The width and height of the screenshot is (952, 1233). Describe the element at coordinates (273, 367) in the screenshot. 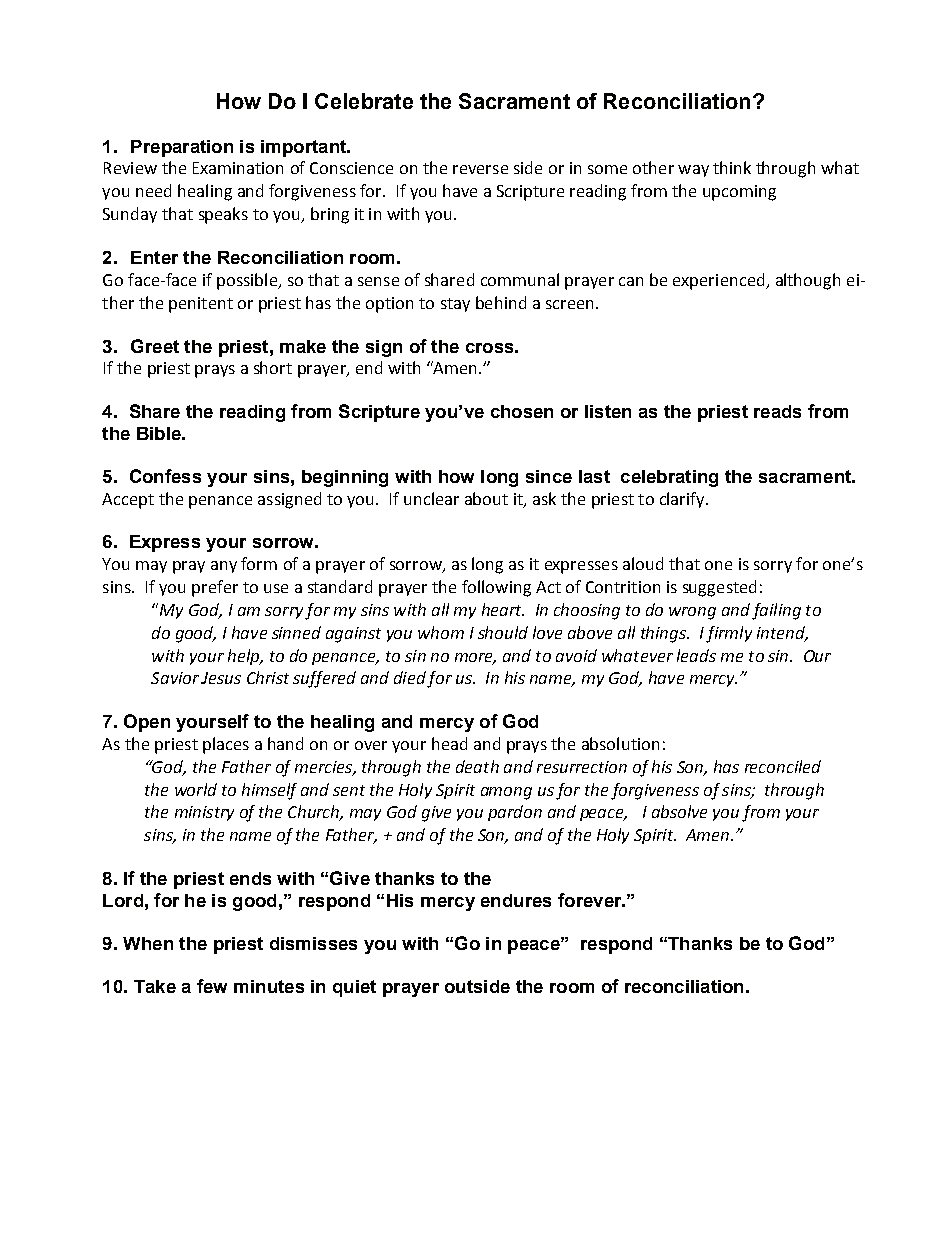

I see `short` at that location.
